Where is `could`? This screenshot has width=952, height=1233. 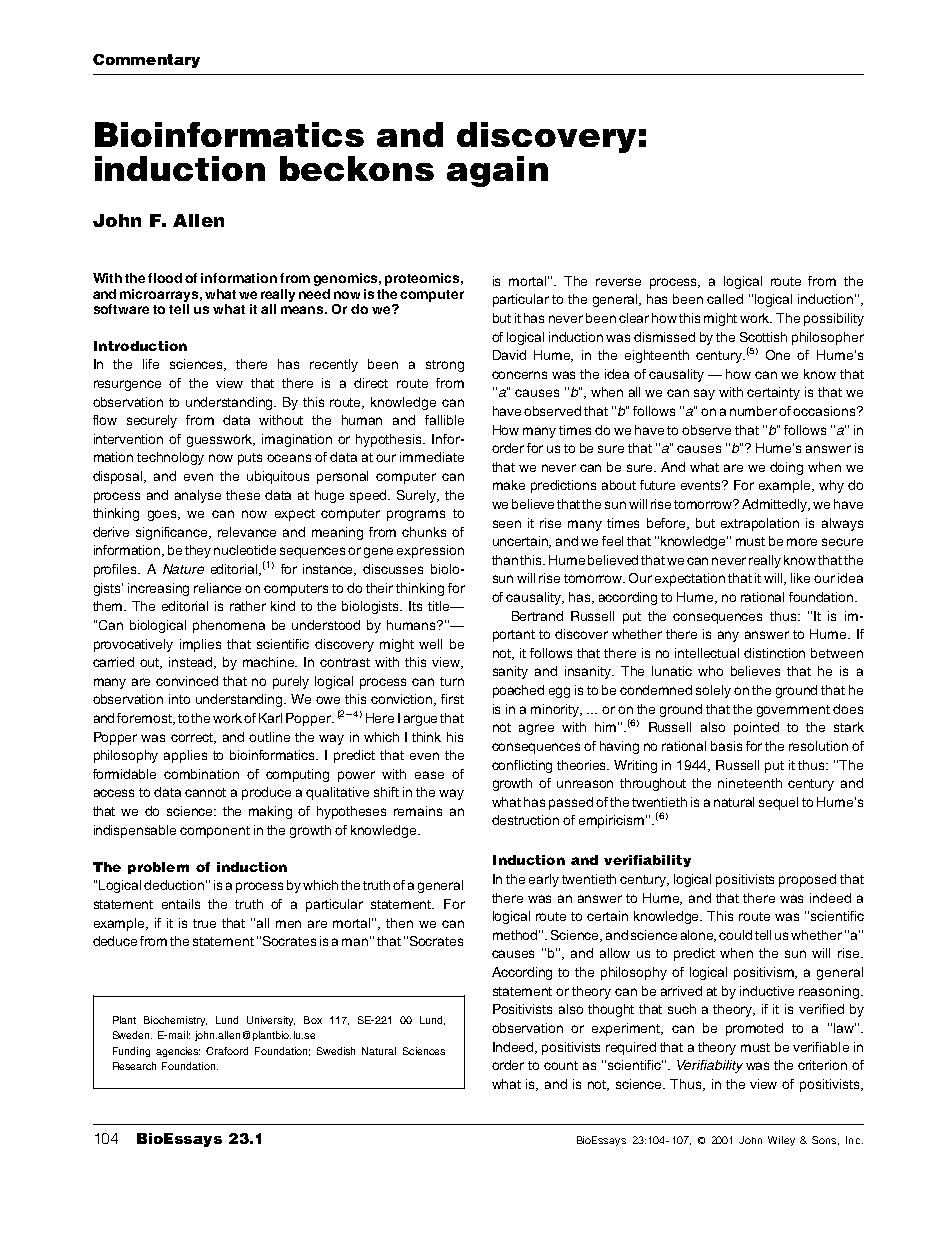
could is located at coordinates (735, 935).
